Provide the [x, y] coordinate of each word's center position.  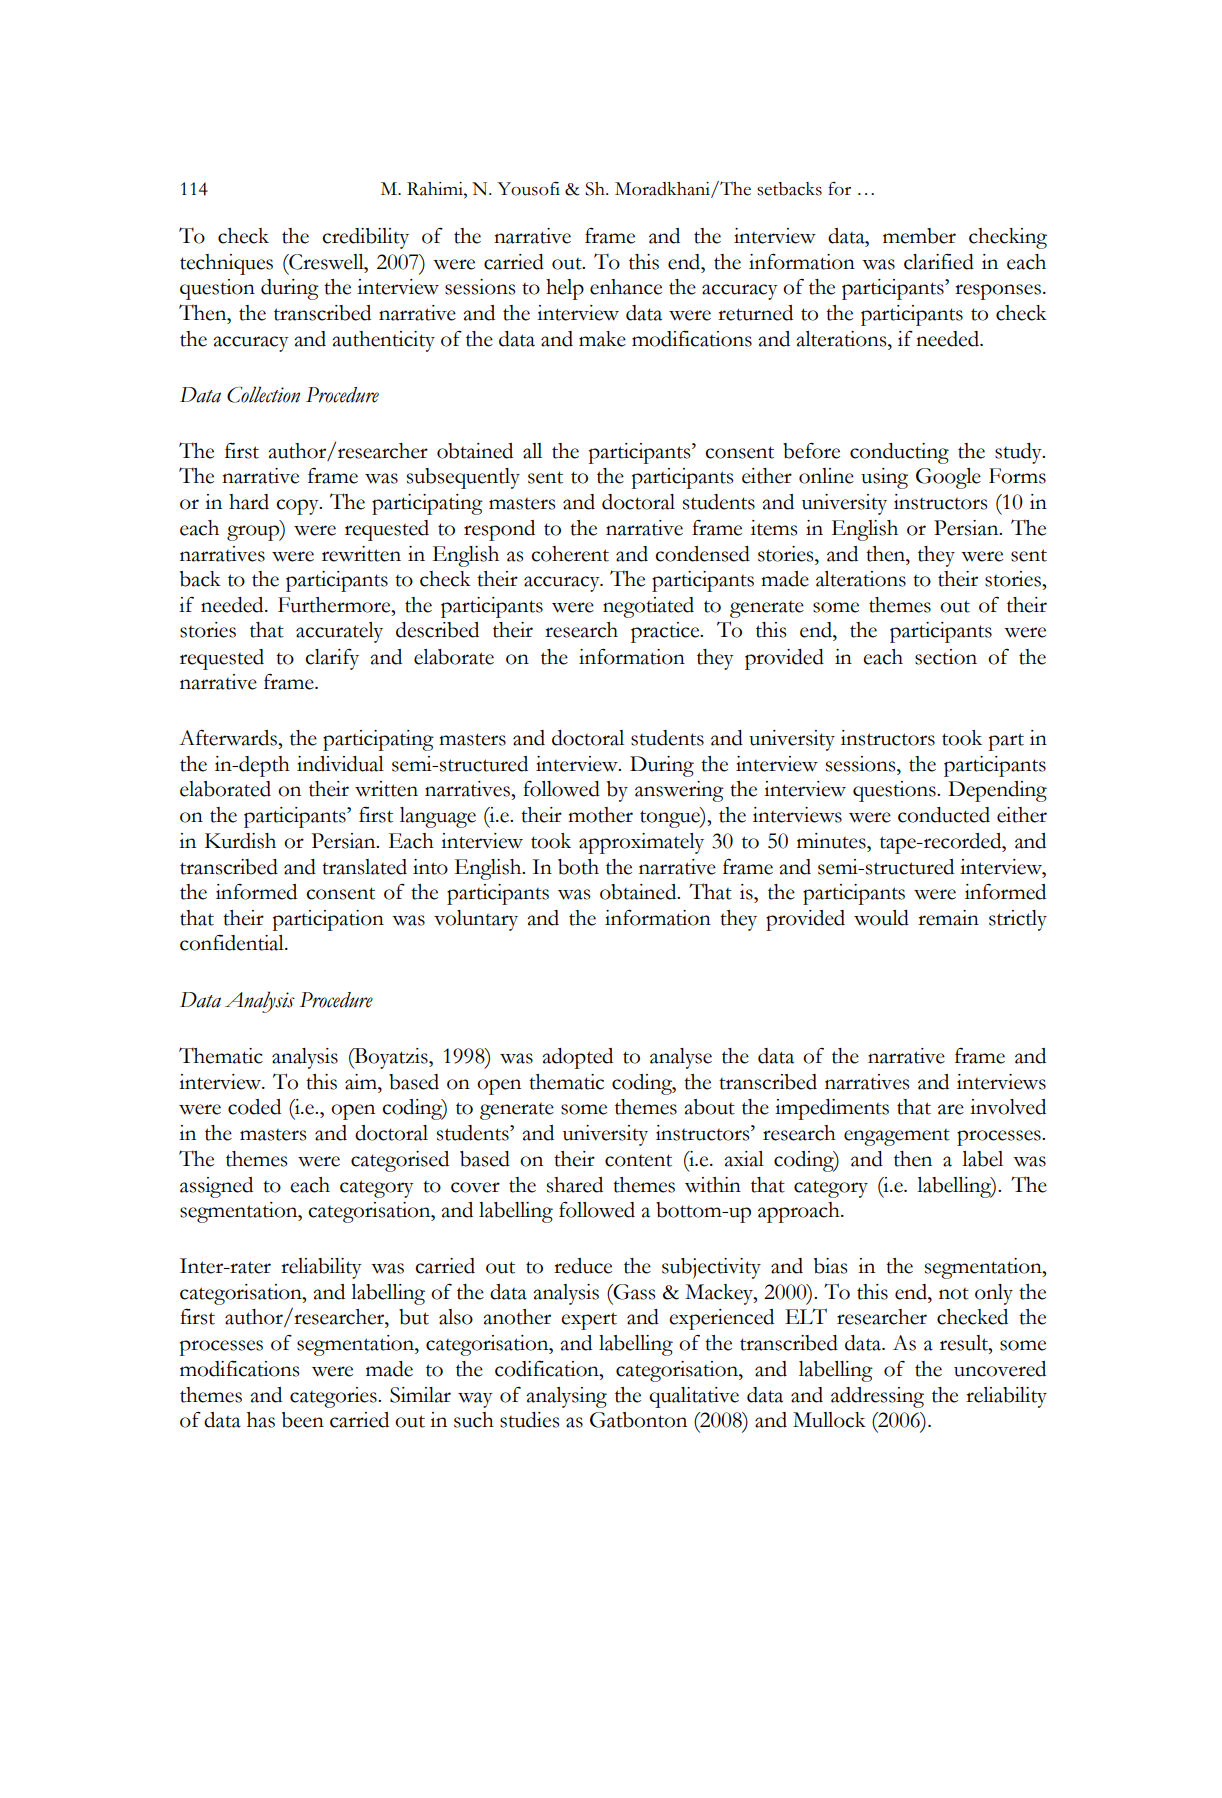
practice [666, 632]
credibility [365, 238]
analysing [566, 1397]
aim [362, 1082]
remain [948, 918]
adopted [577, 1058]
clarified [939, 262]
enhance [626, 287]
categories [334, 1397]
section [946, 657]
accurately [339, 632]
